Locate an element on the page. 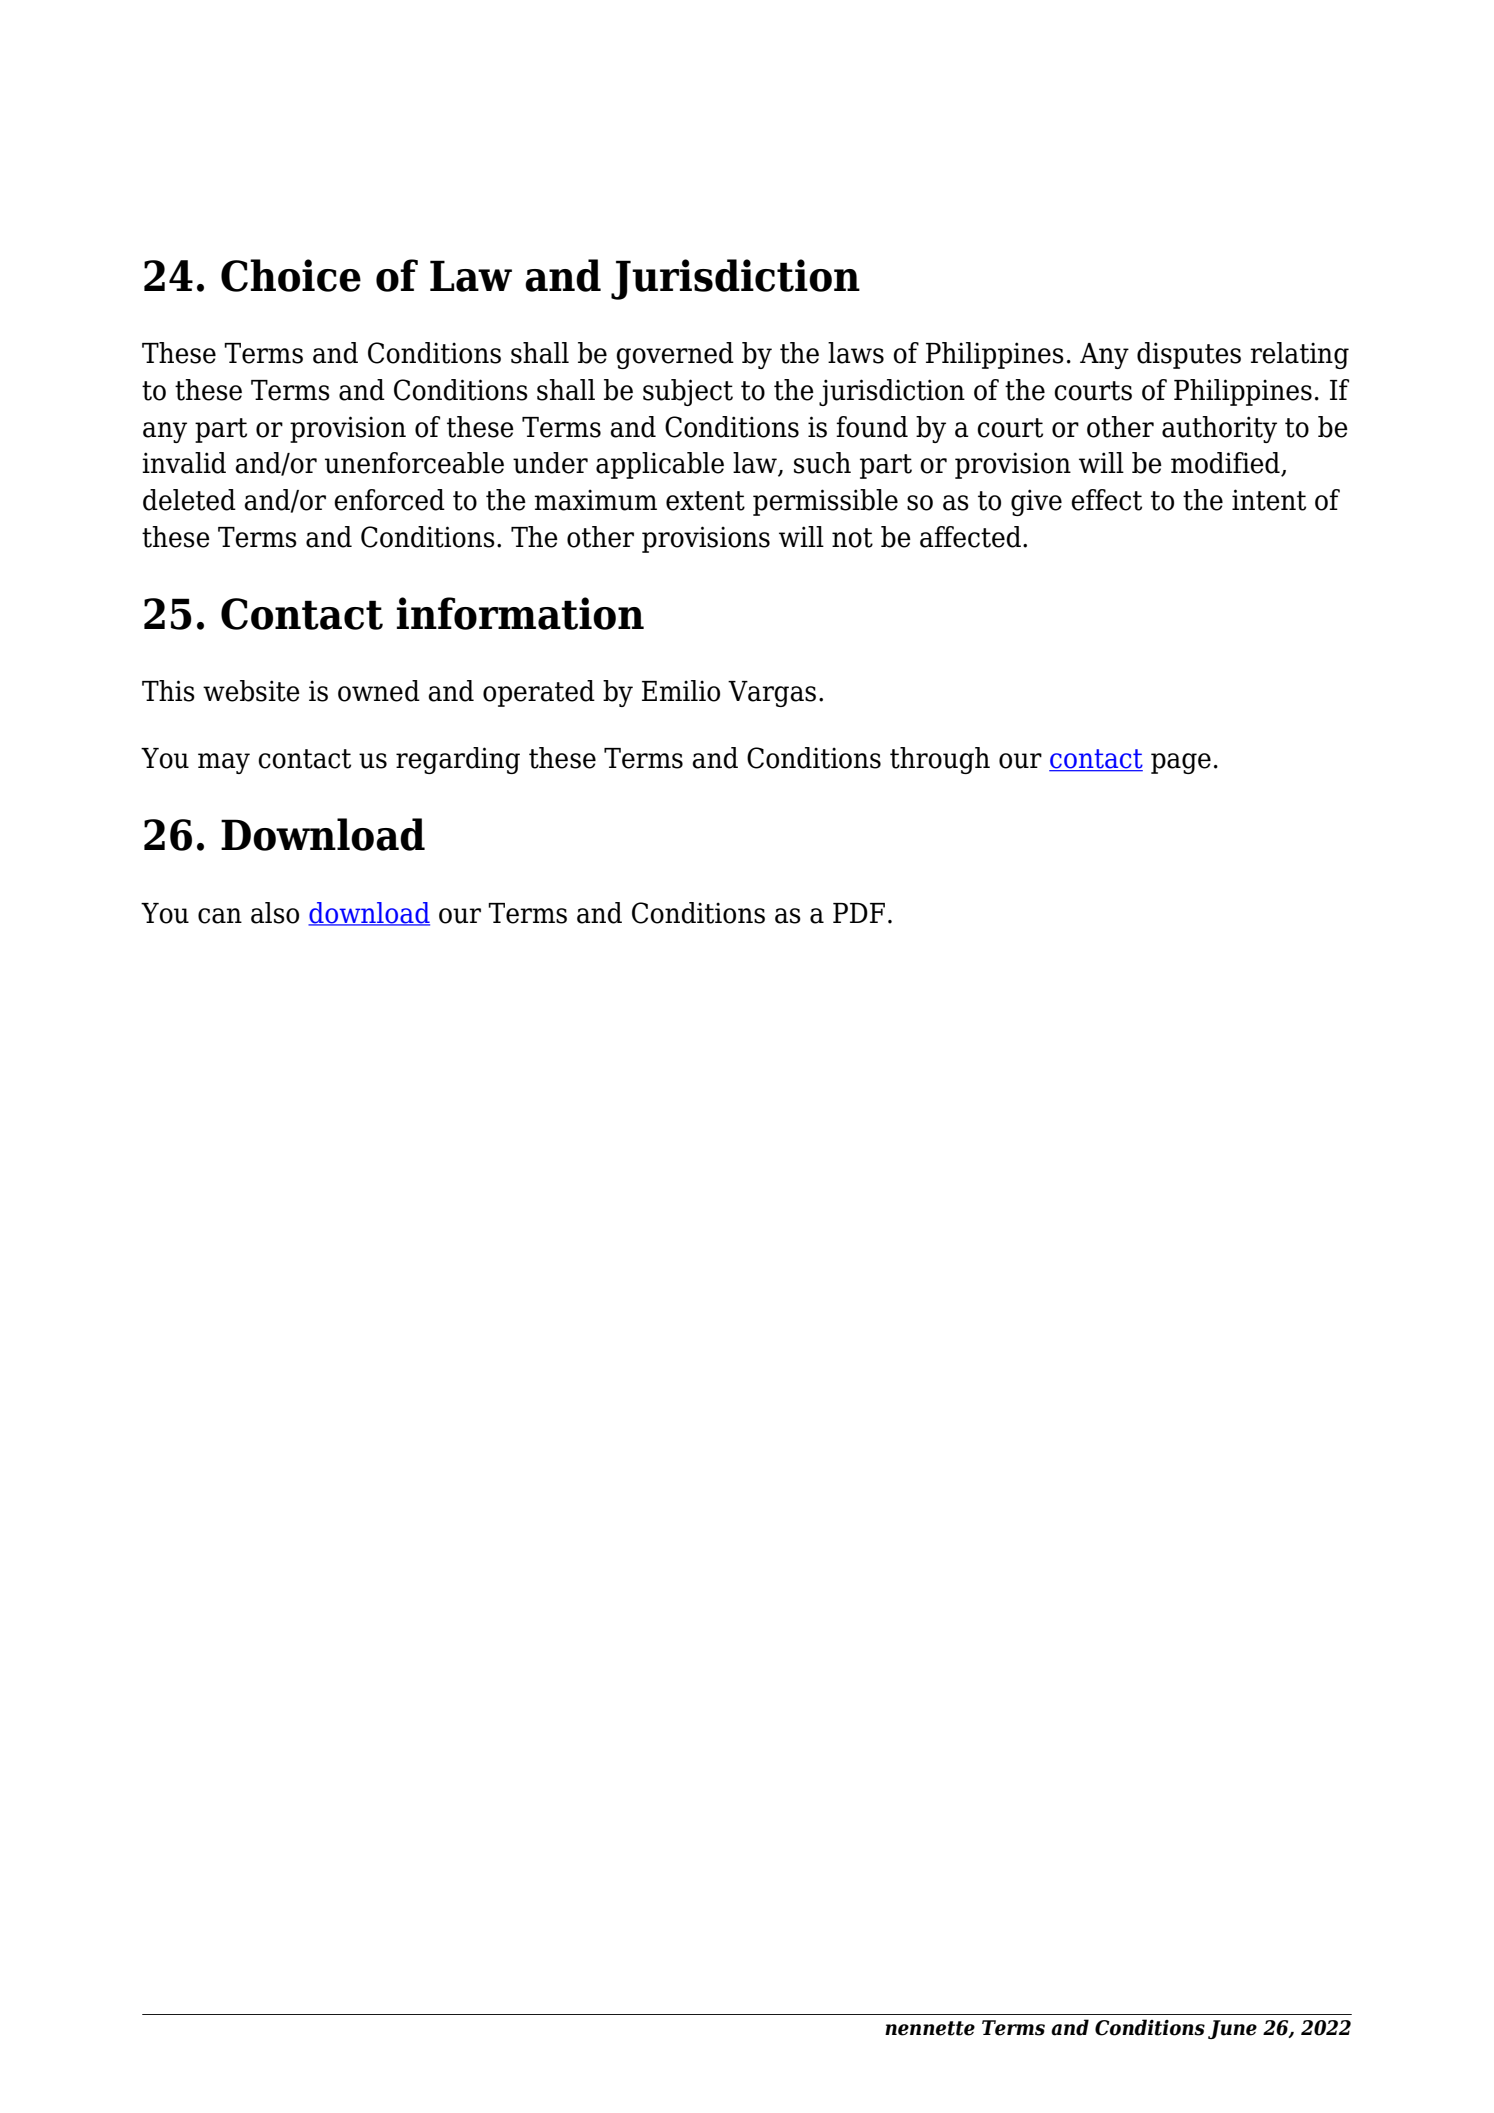 Image resolution: width=1494 pixels, height=2113 pixels. June is located at coordinates (1232, 2029).
